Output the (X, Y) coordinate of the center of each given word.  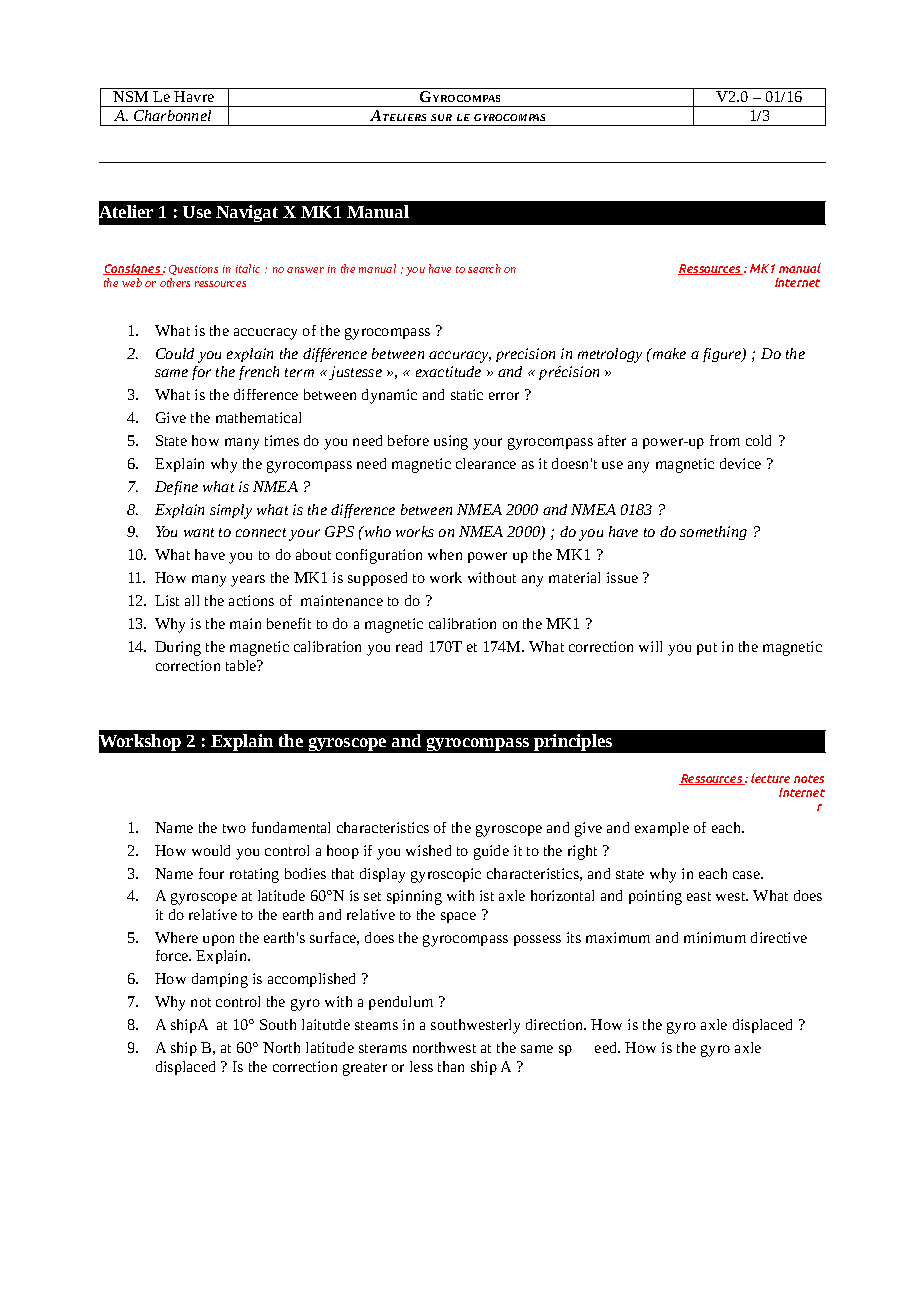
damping (220, 980)
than (451, 1066)
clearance (486, 463)
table (242, 665)
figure (723, 355)
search (484, 268)
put (707, 649)
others (175, 282)
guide (491, 852)
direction (556, 1024)
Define (176, 488)
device (740, 463)
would (211, 850)
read (409, 646)
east (699, 896)
